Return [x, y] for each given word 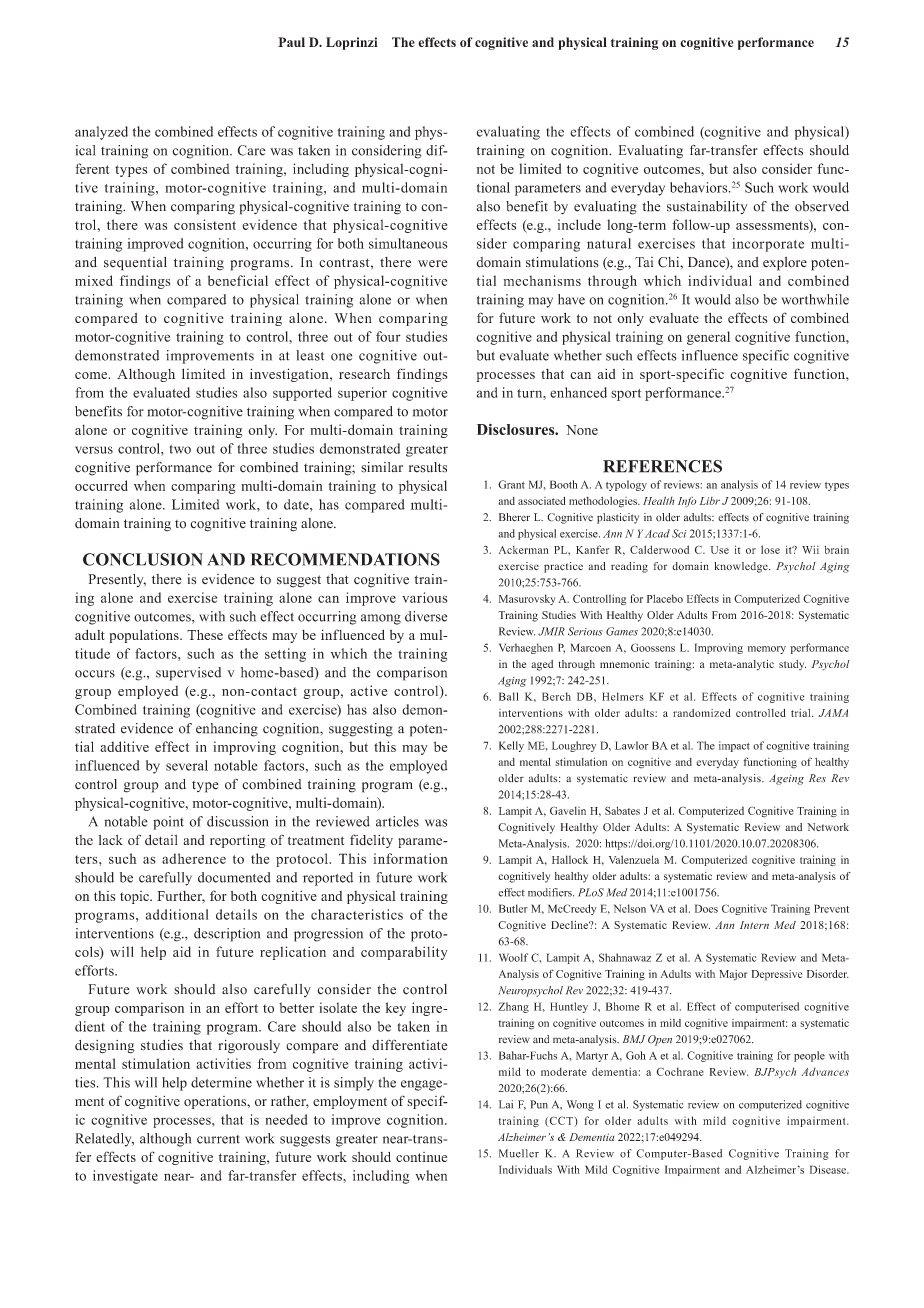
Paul [291, 42]
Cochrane [680, 1071]
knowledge [742, 567]
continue [421, 1157]
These [205, 635]
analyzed [101, 133]
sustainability [707, 208]
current [218, 1139]
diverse [426, 616]
